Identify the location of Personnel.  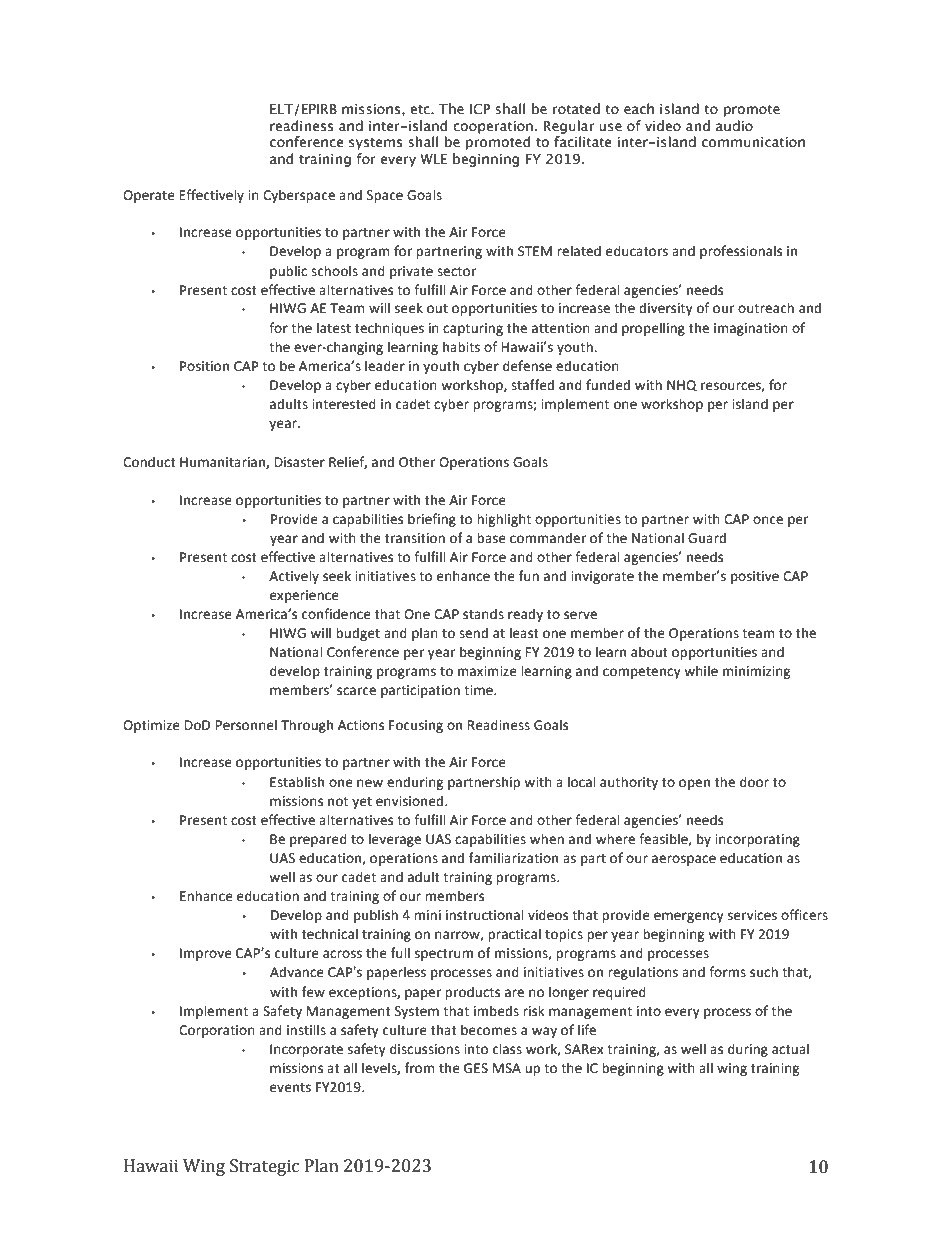
(246, 725).
